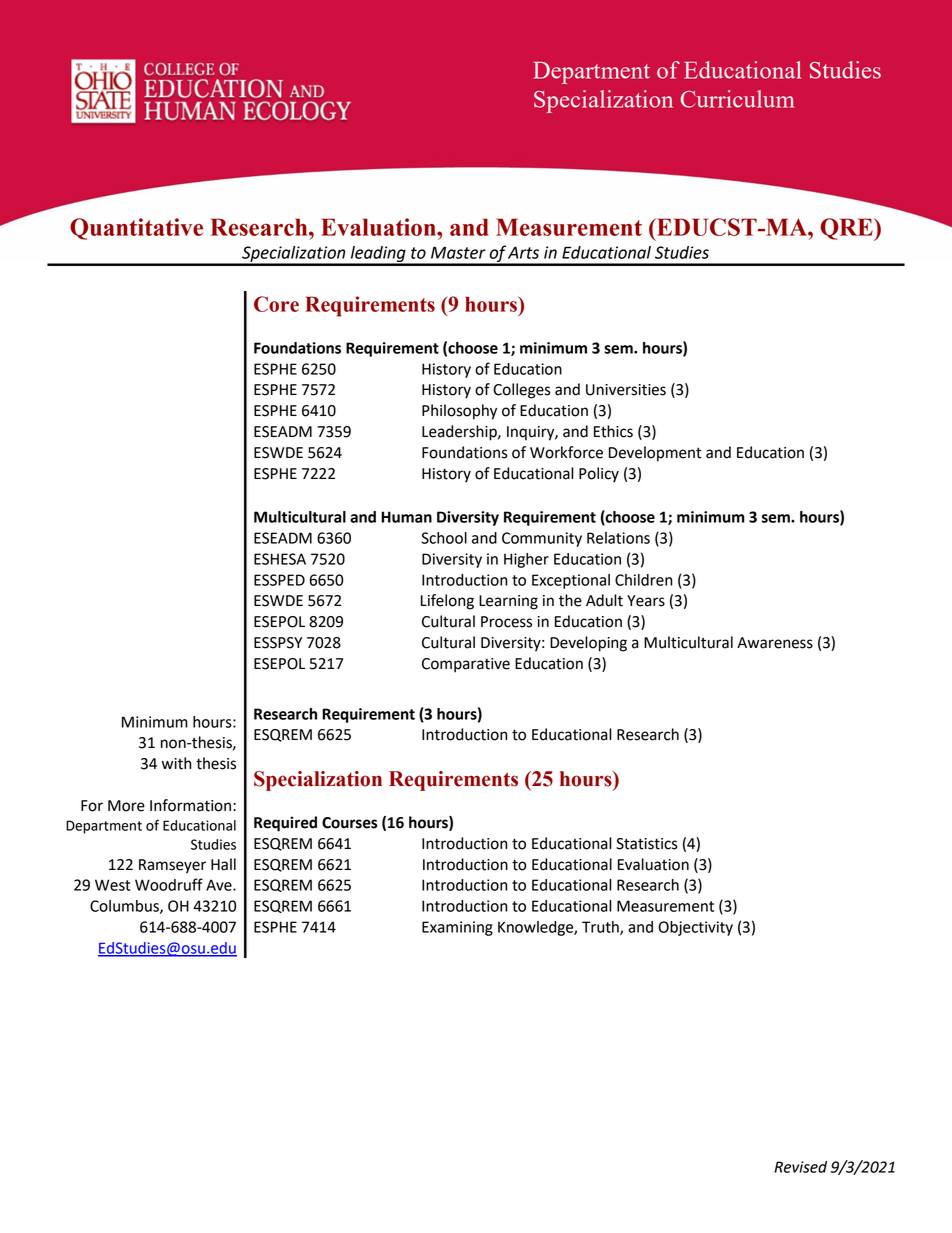  What do you see at coordinates (655, 454) in the document?
I see `Development` at bounding box center [655, 454].
